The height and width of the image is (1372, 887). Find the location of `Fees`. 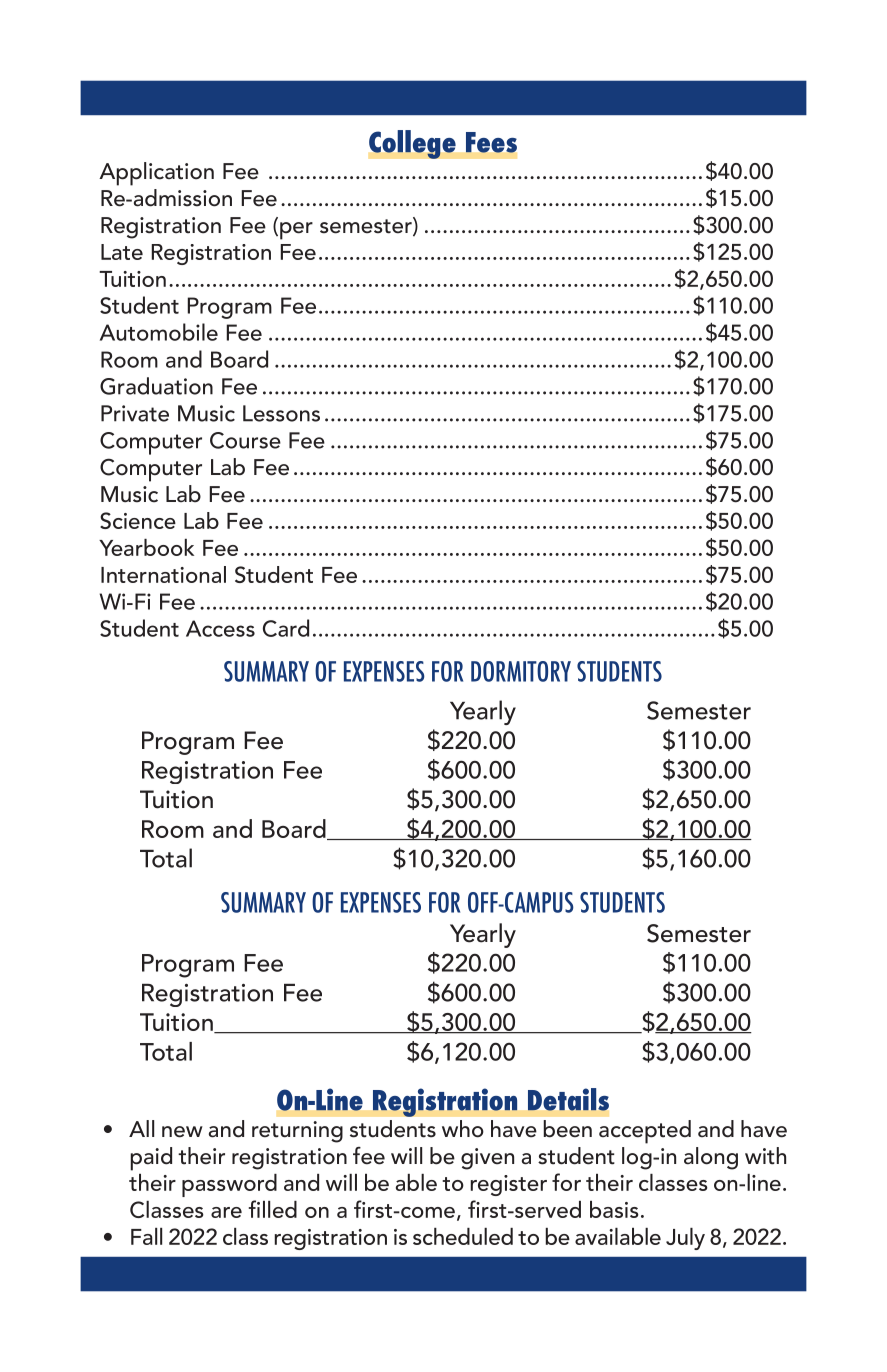

Fees is located at coordinates (491, 142).
